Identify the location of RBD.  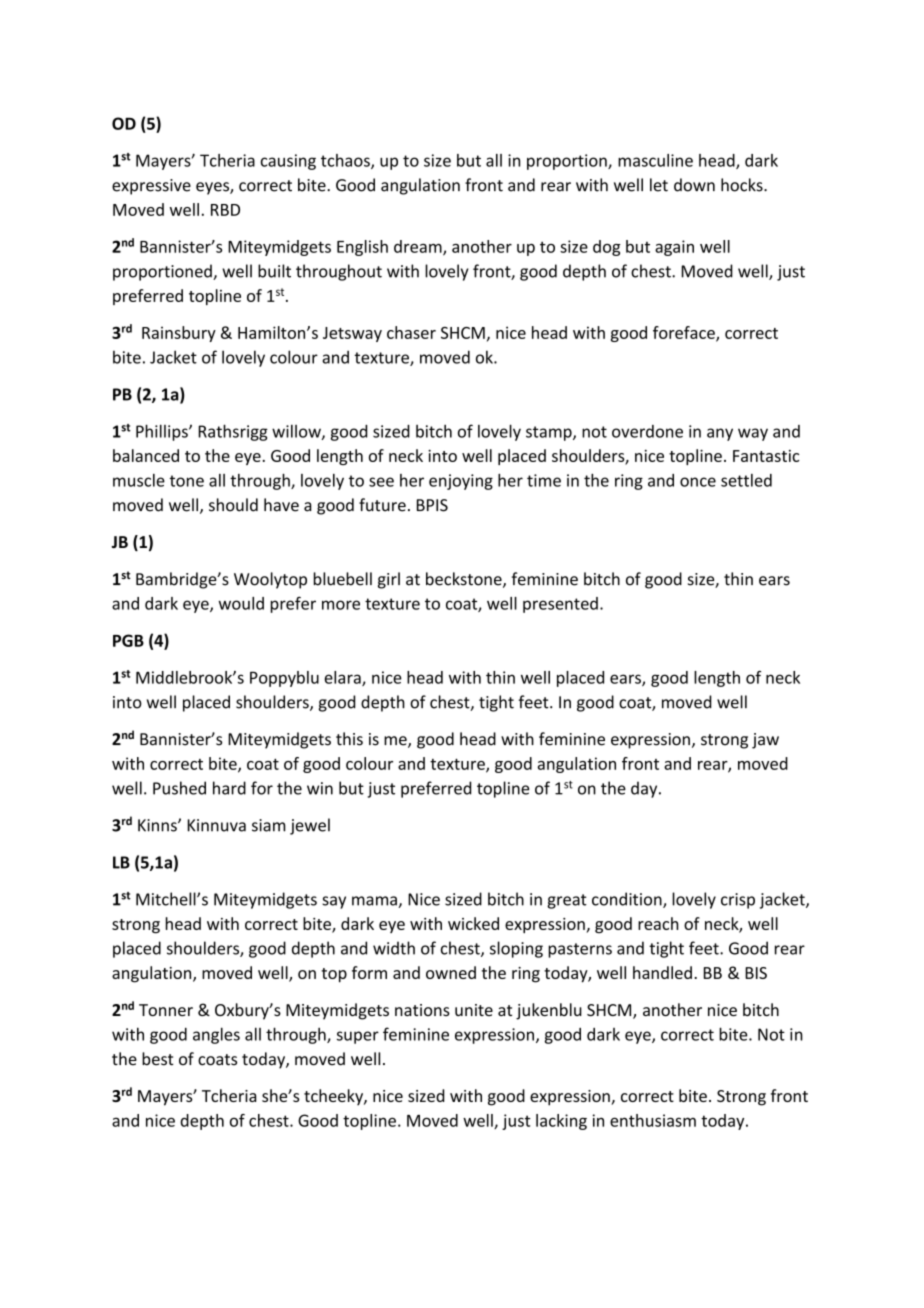
(225, 210).
